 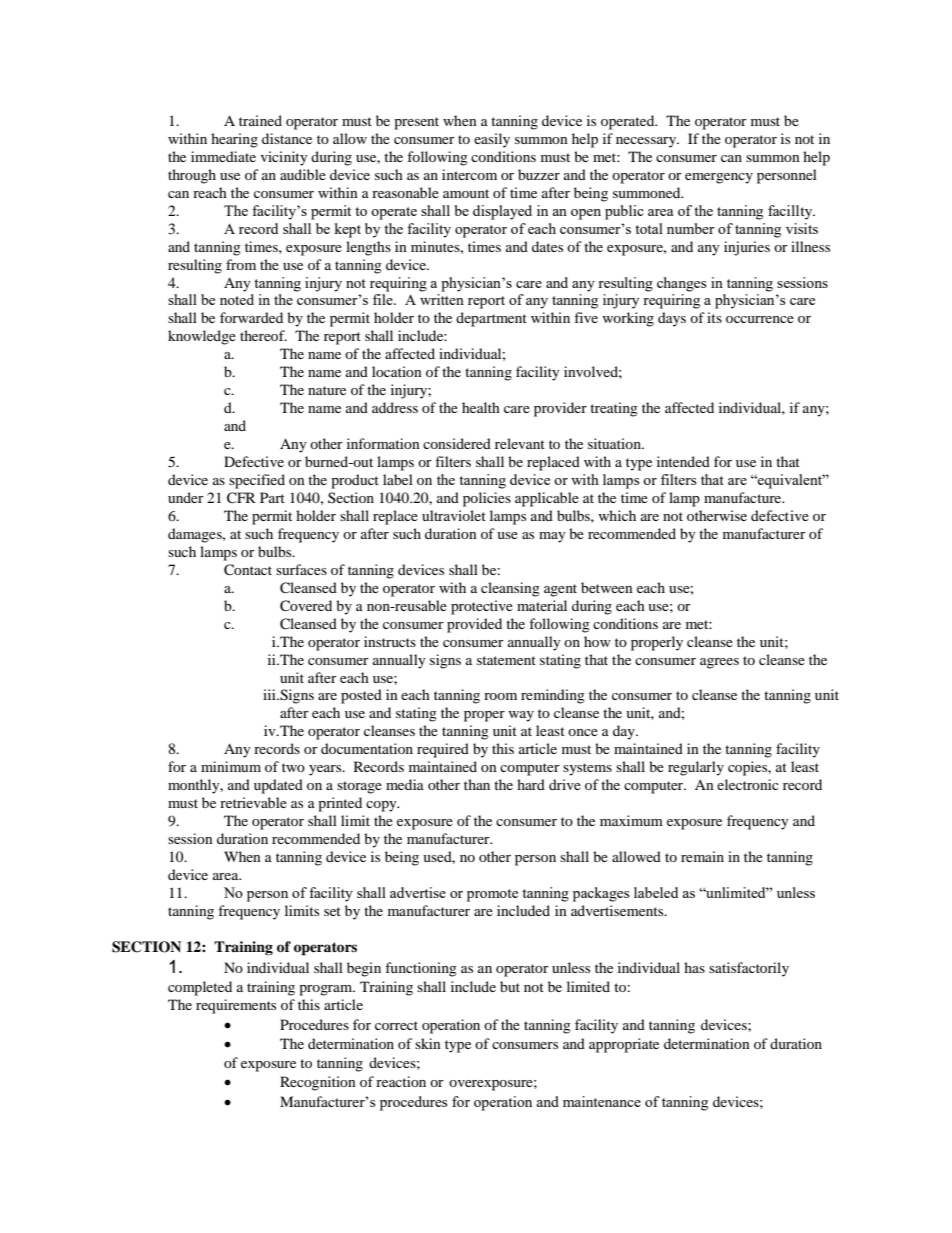 I want to click on vicinity, so click(x=284, y=158).
